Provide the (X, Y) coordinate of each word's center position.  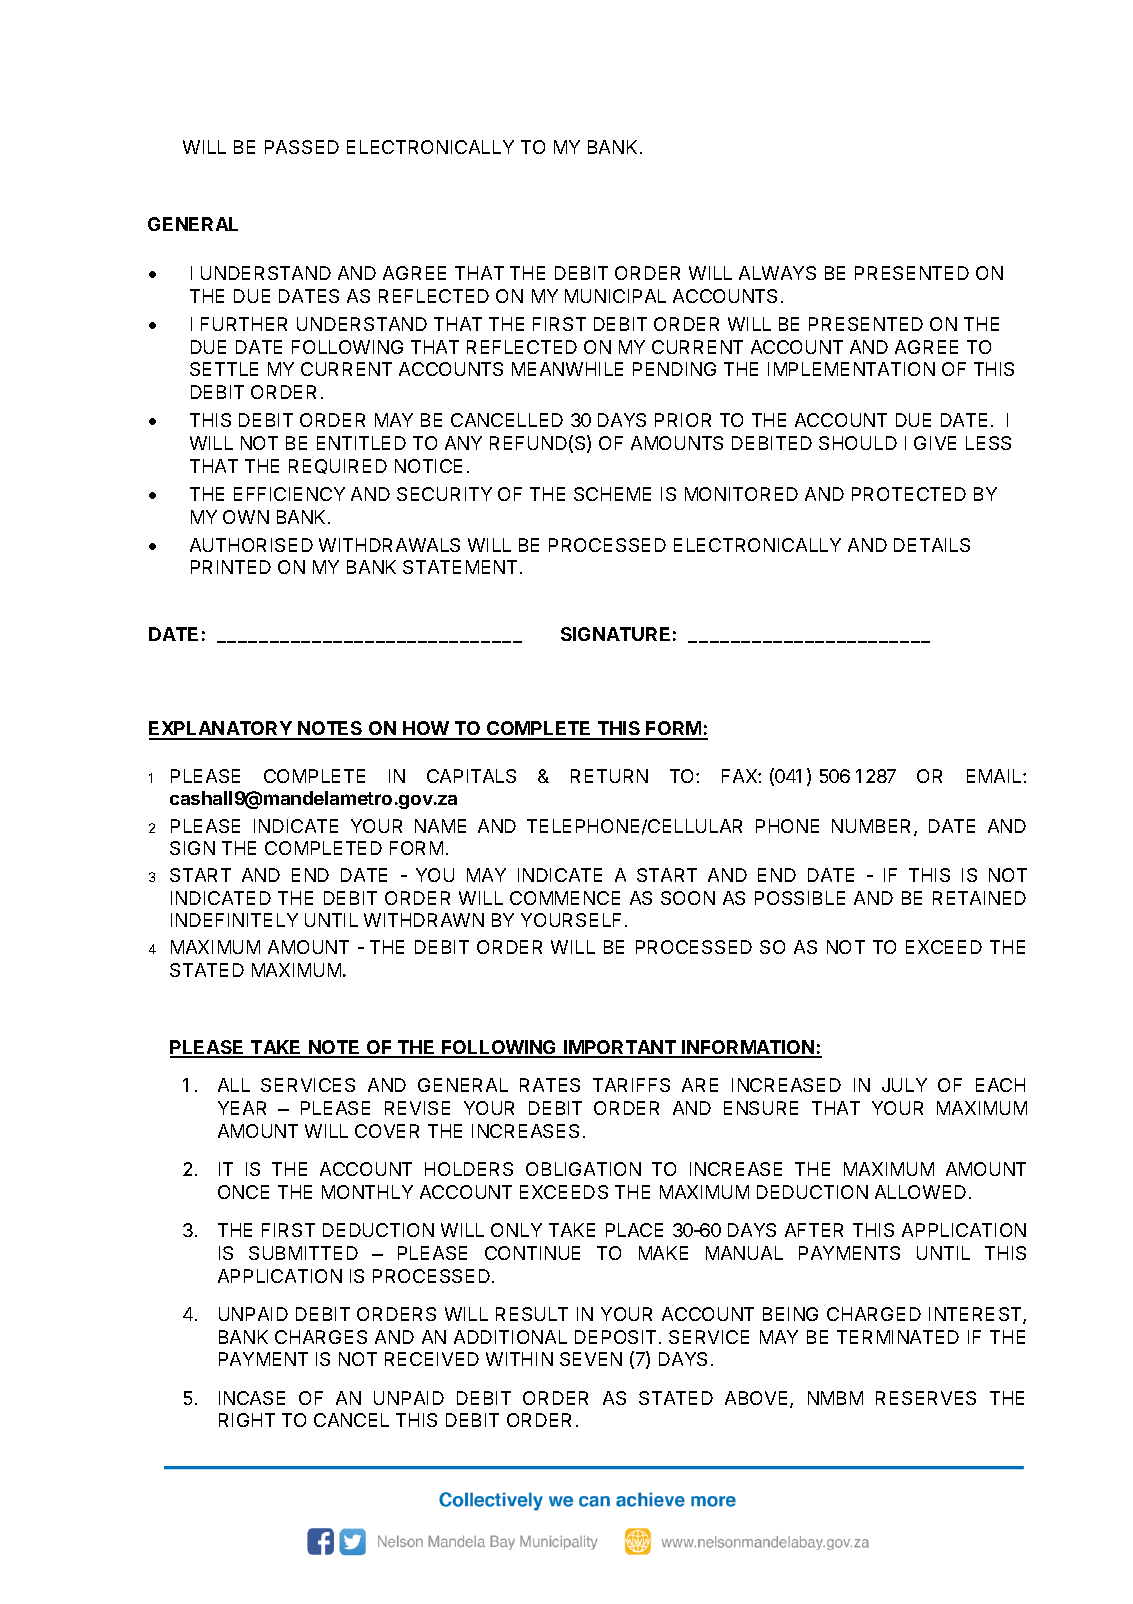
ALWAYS (777, 273)
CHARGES (321, 1337)
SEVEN (591, 1359)
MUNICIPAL (615, 296)
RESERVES (926, 1398)
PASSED (302, 147)
